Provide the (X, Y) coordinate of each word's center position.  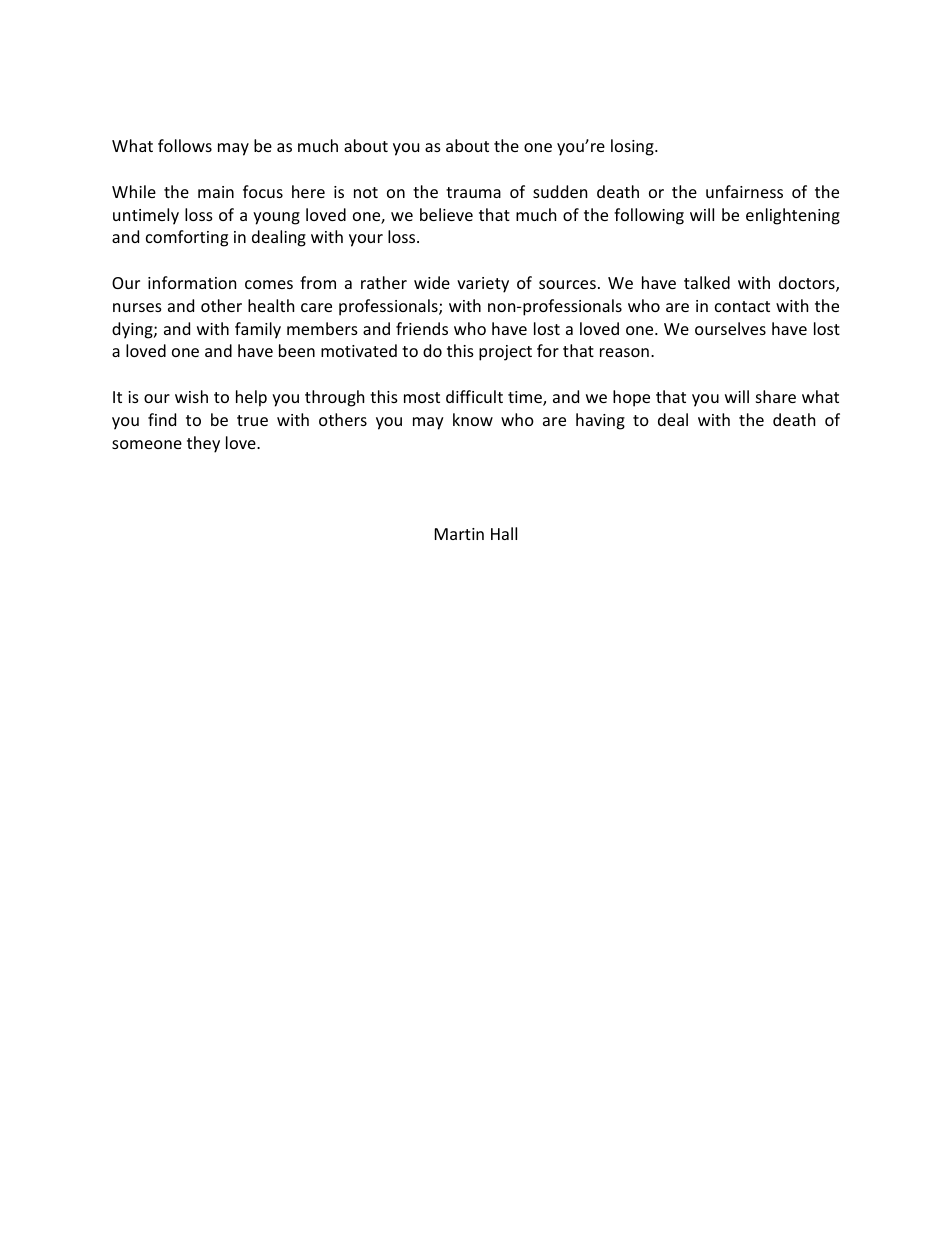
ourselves (730, 328)
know (473, 419)
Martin (459, 534)
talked (707, 282)
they (203, 444)
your (366, 240)
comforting (187, 238)
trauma (473, 192)
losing (633, 147)
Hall (504, 533)
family (258, 330)
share (776, 396)
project (505, 353)
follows (185, 145)
